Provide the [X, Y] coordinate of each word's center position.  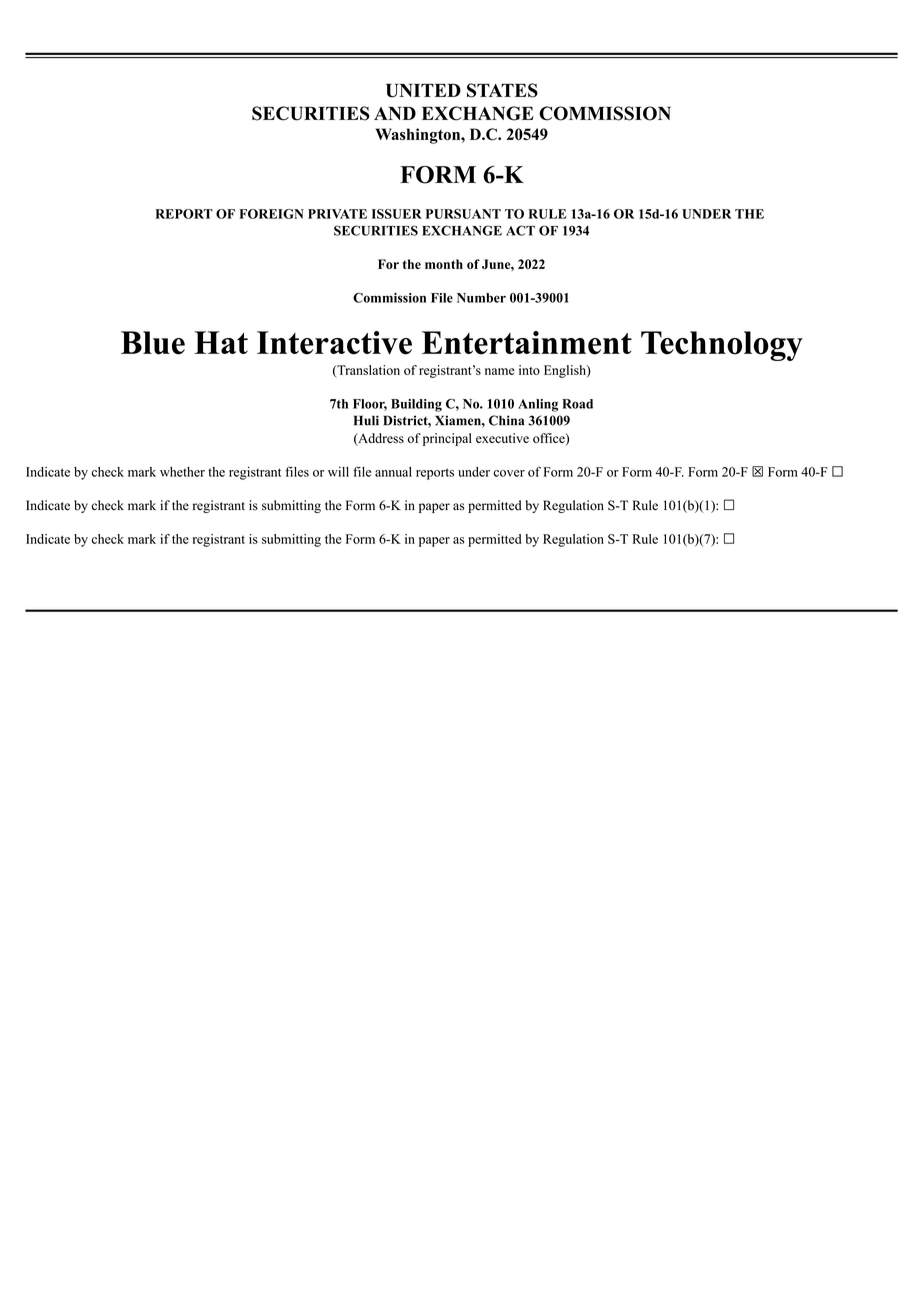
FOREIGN [271, 214]
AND [395, 113]
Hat [221, 342]
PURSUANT [463, 214]
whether [182, 472]
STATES [502, 90]
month [444, 264]
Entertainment [527, 343]
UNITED [423, 90]
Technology [722, 346]
